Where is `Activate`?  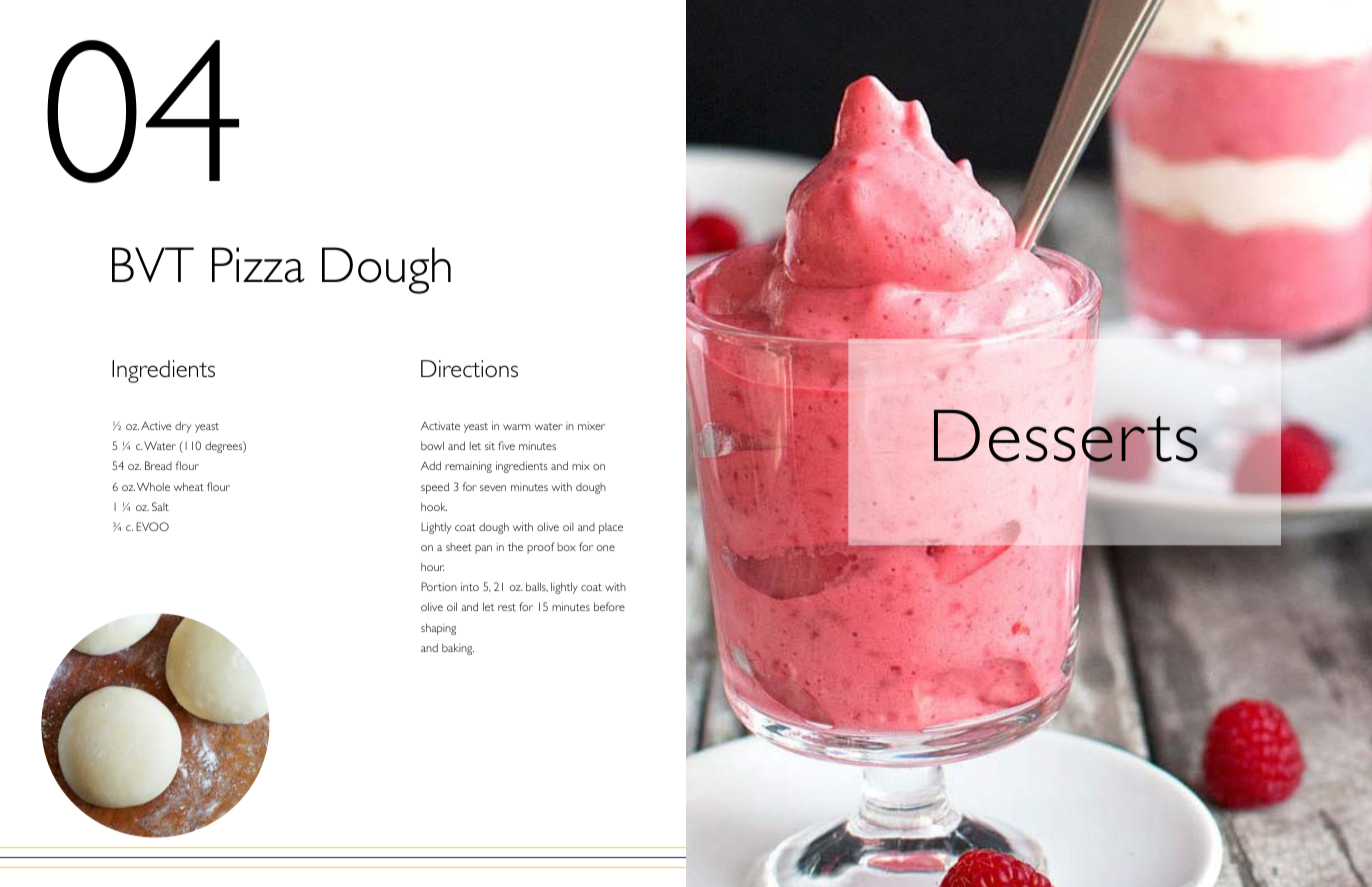 Activate is located at coordinates (440, 425).
